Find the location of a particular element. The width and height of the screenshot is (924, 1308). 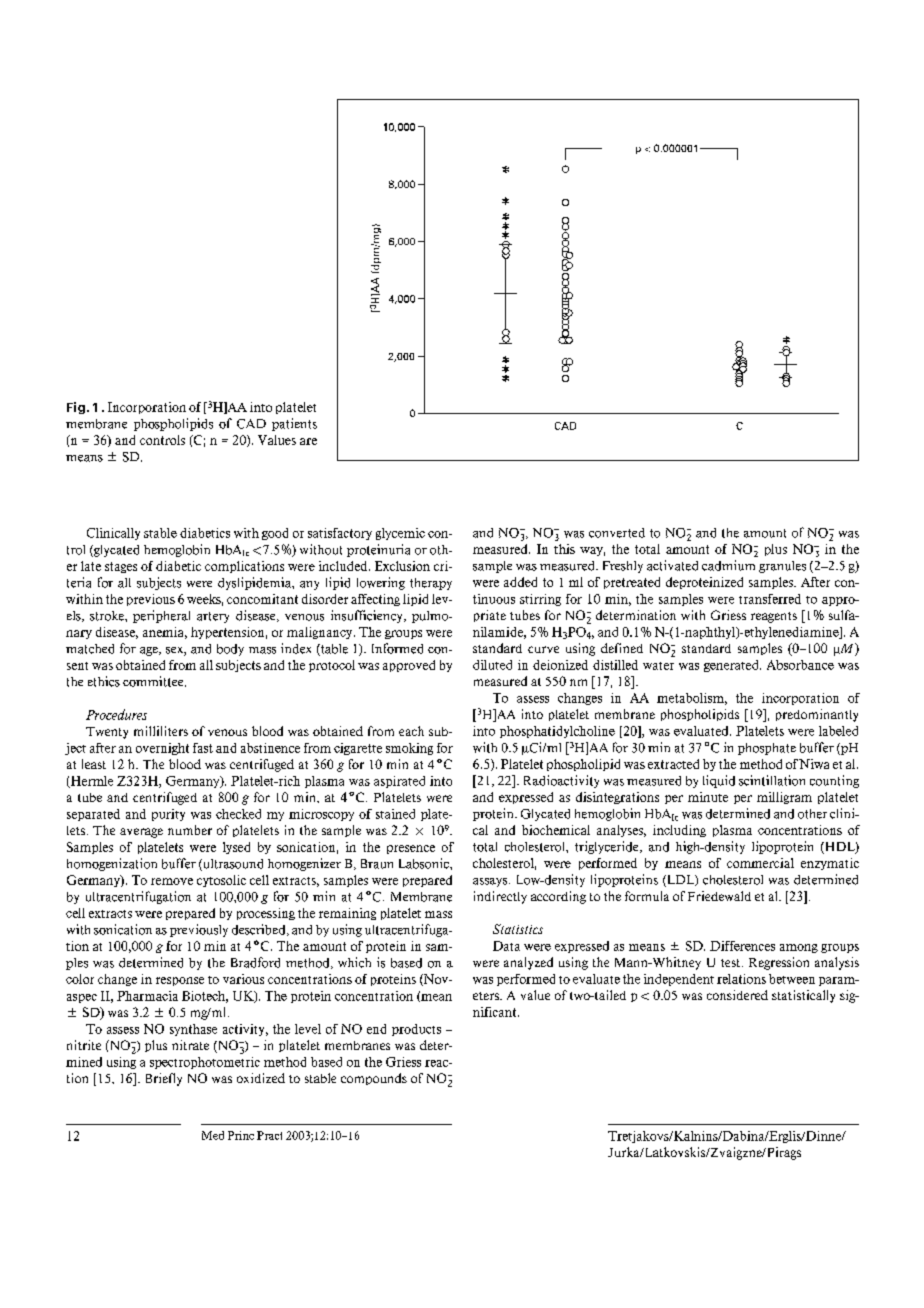

phosphate is located at coordinates (767, 749).
